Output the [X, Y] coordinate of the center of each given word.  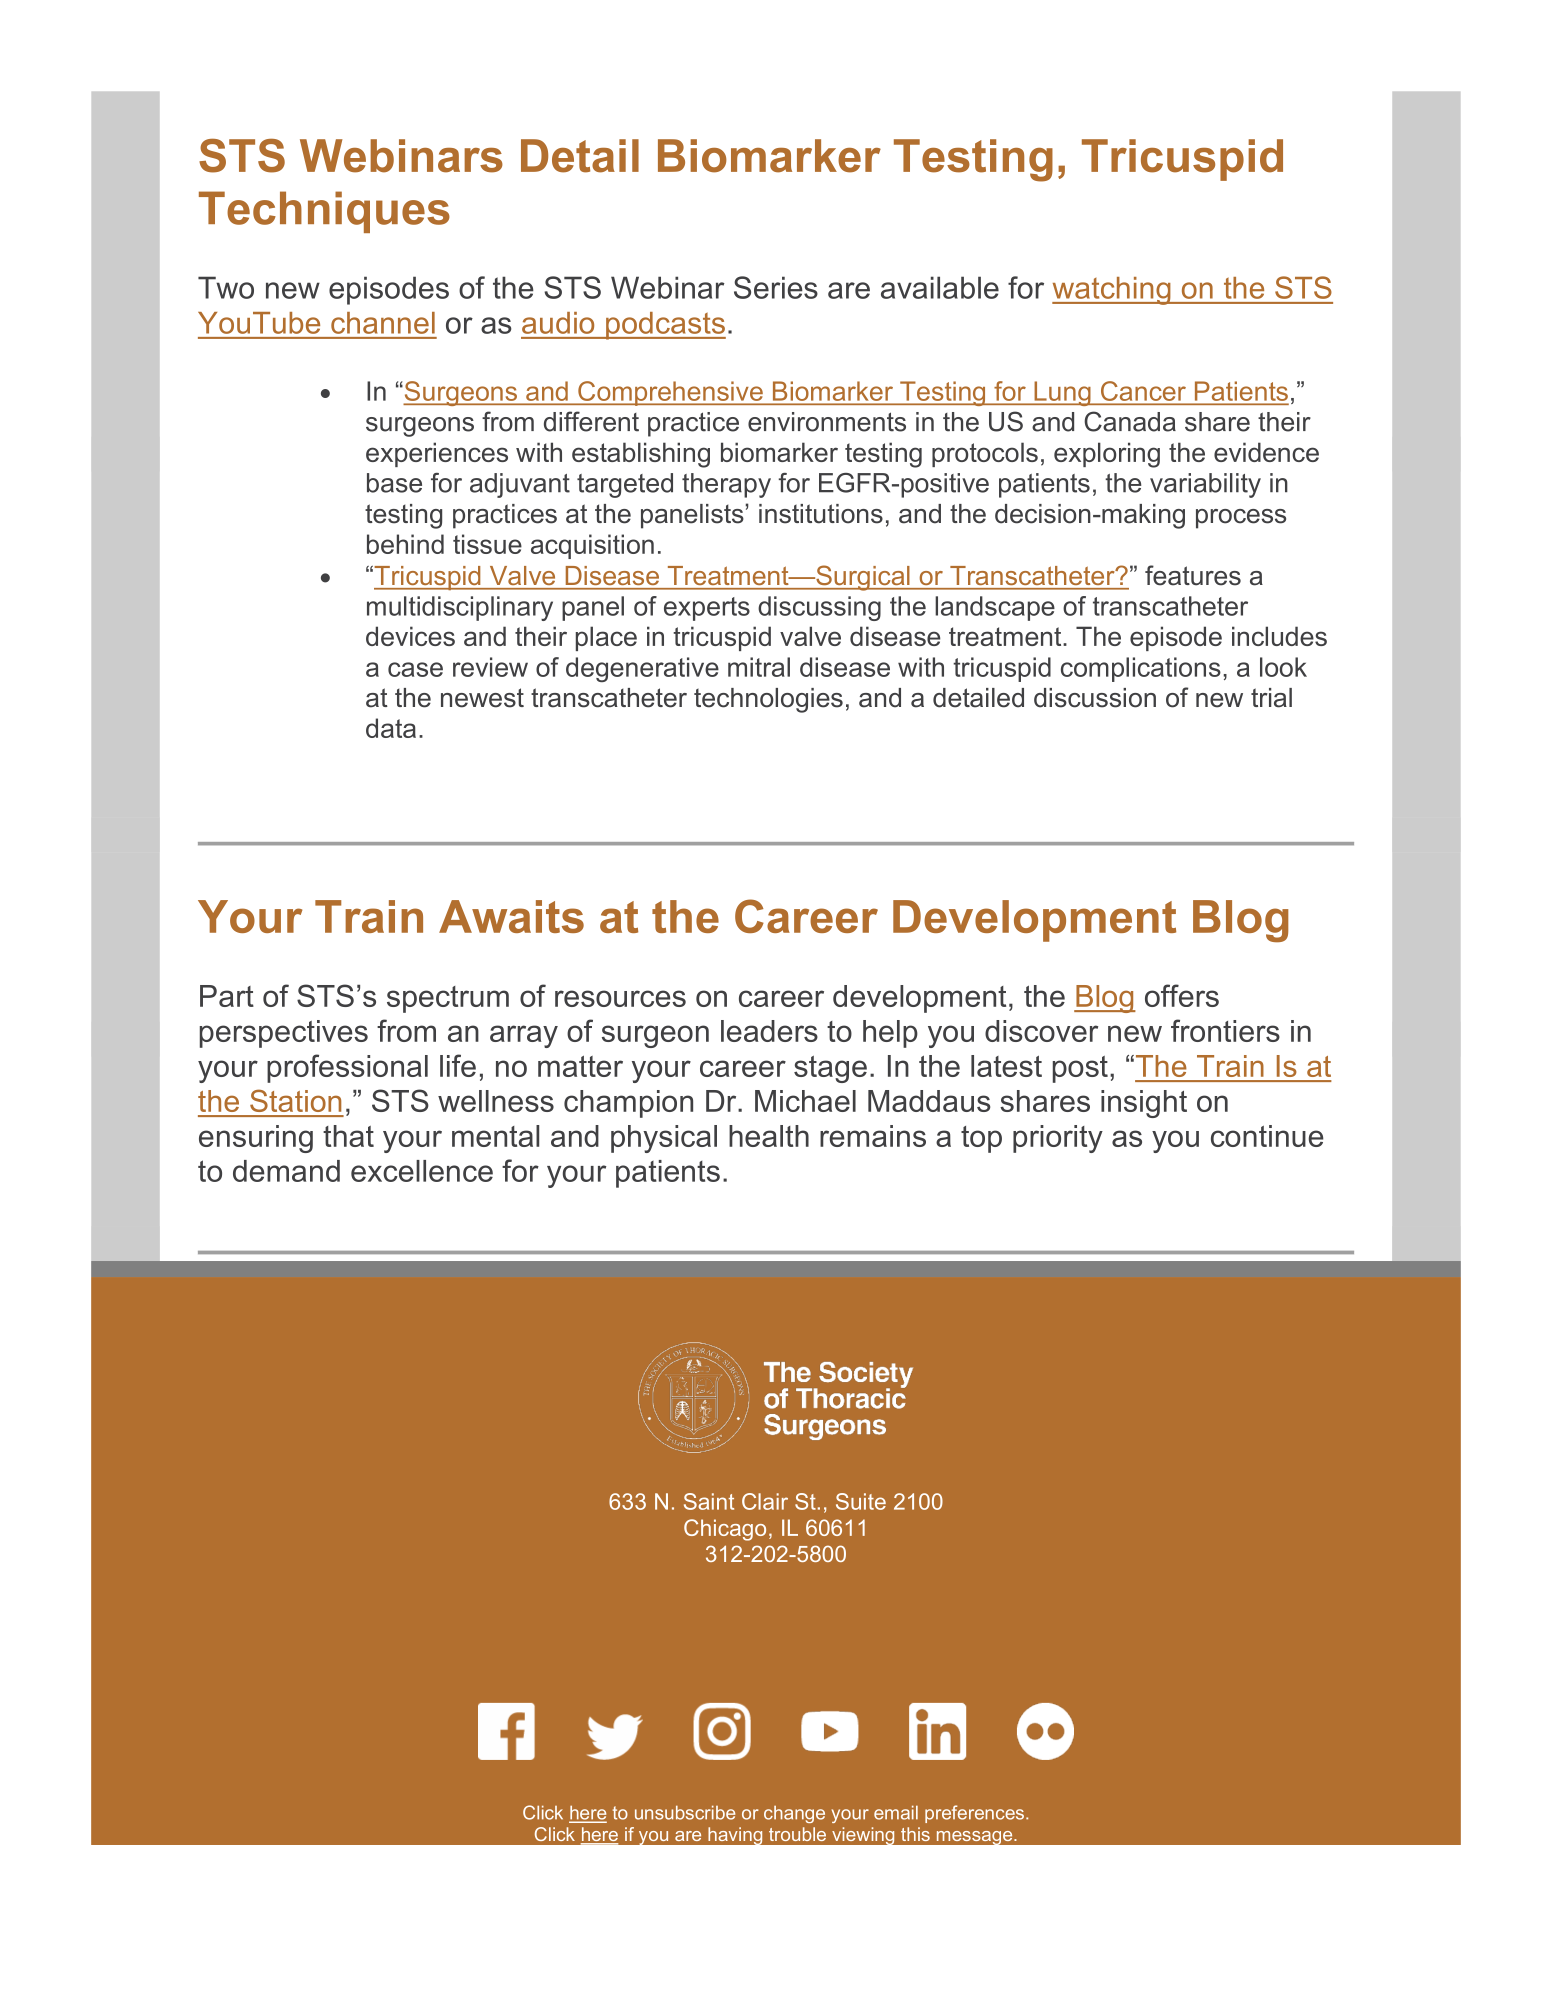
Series [776, 287]
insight [1144, 1104]
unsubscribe [685, 1812]
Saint [709, 1501]
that [348, 1136]
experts [707, 609]
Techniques [324, 212]
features [1193, 575]
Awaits [511, 916]
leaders [769, 1031]
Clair [765, 1501]
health [769, 1136]
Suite [861, 1501]
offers [1182, 995]
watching [1112, 291]
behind [405, 544]
